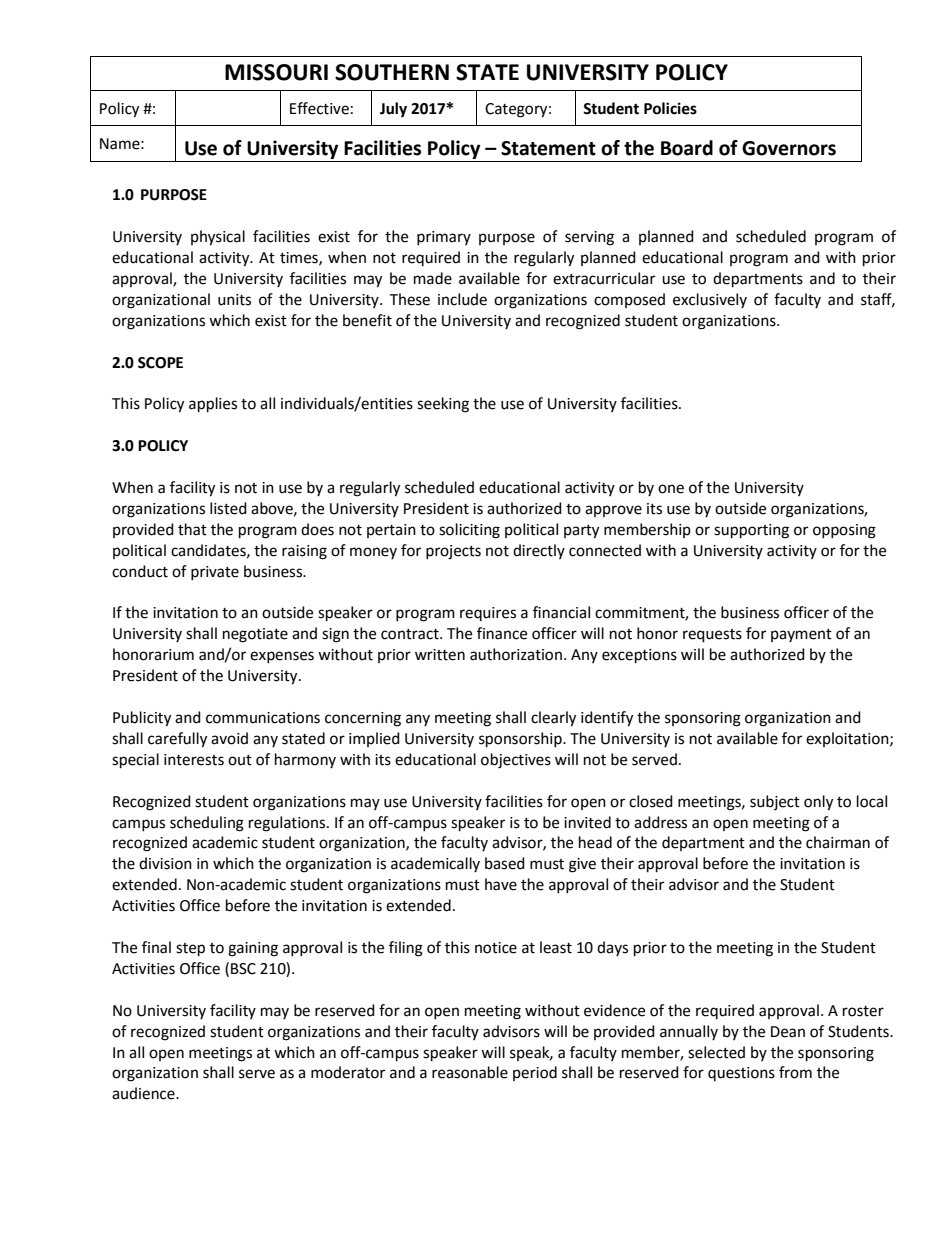 The height and width of the page is (1233, 952). I want to click on sponsorship, so click(521, 740).
